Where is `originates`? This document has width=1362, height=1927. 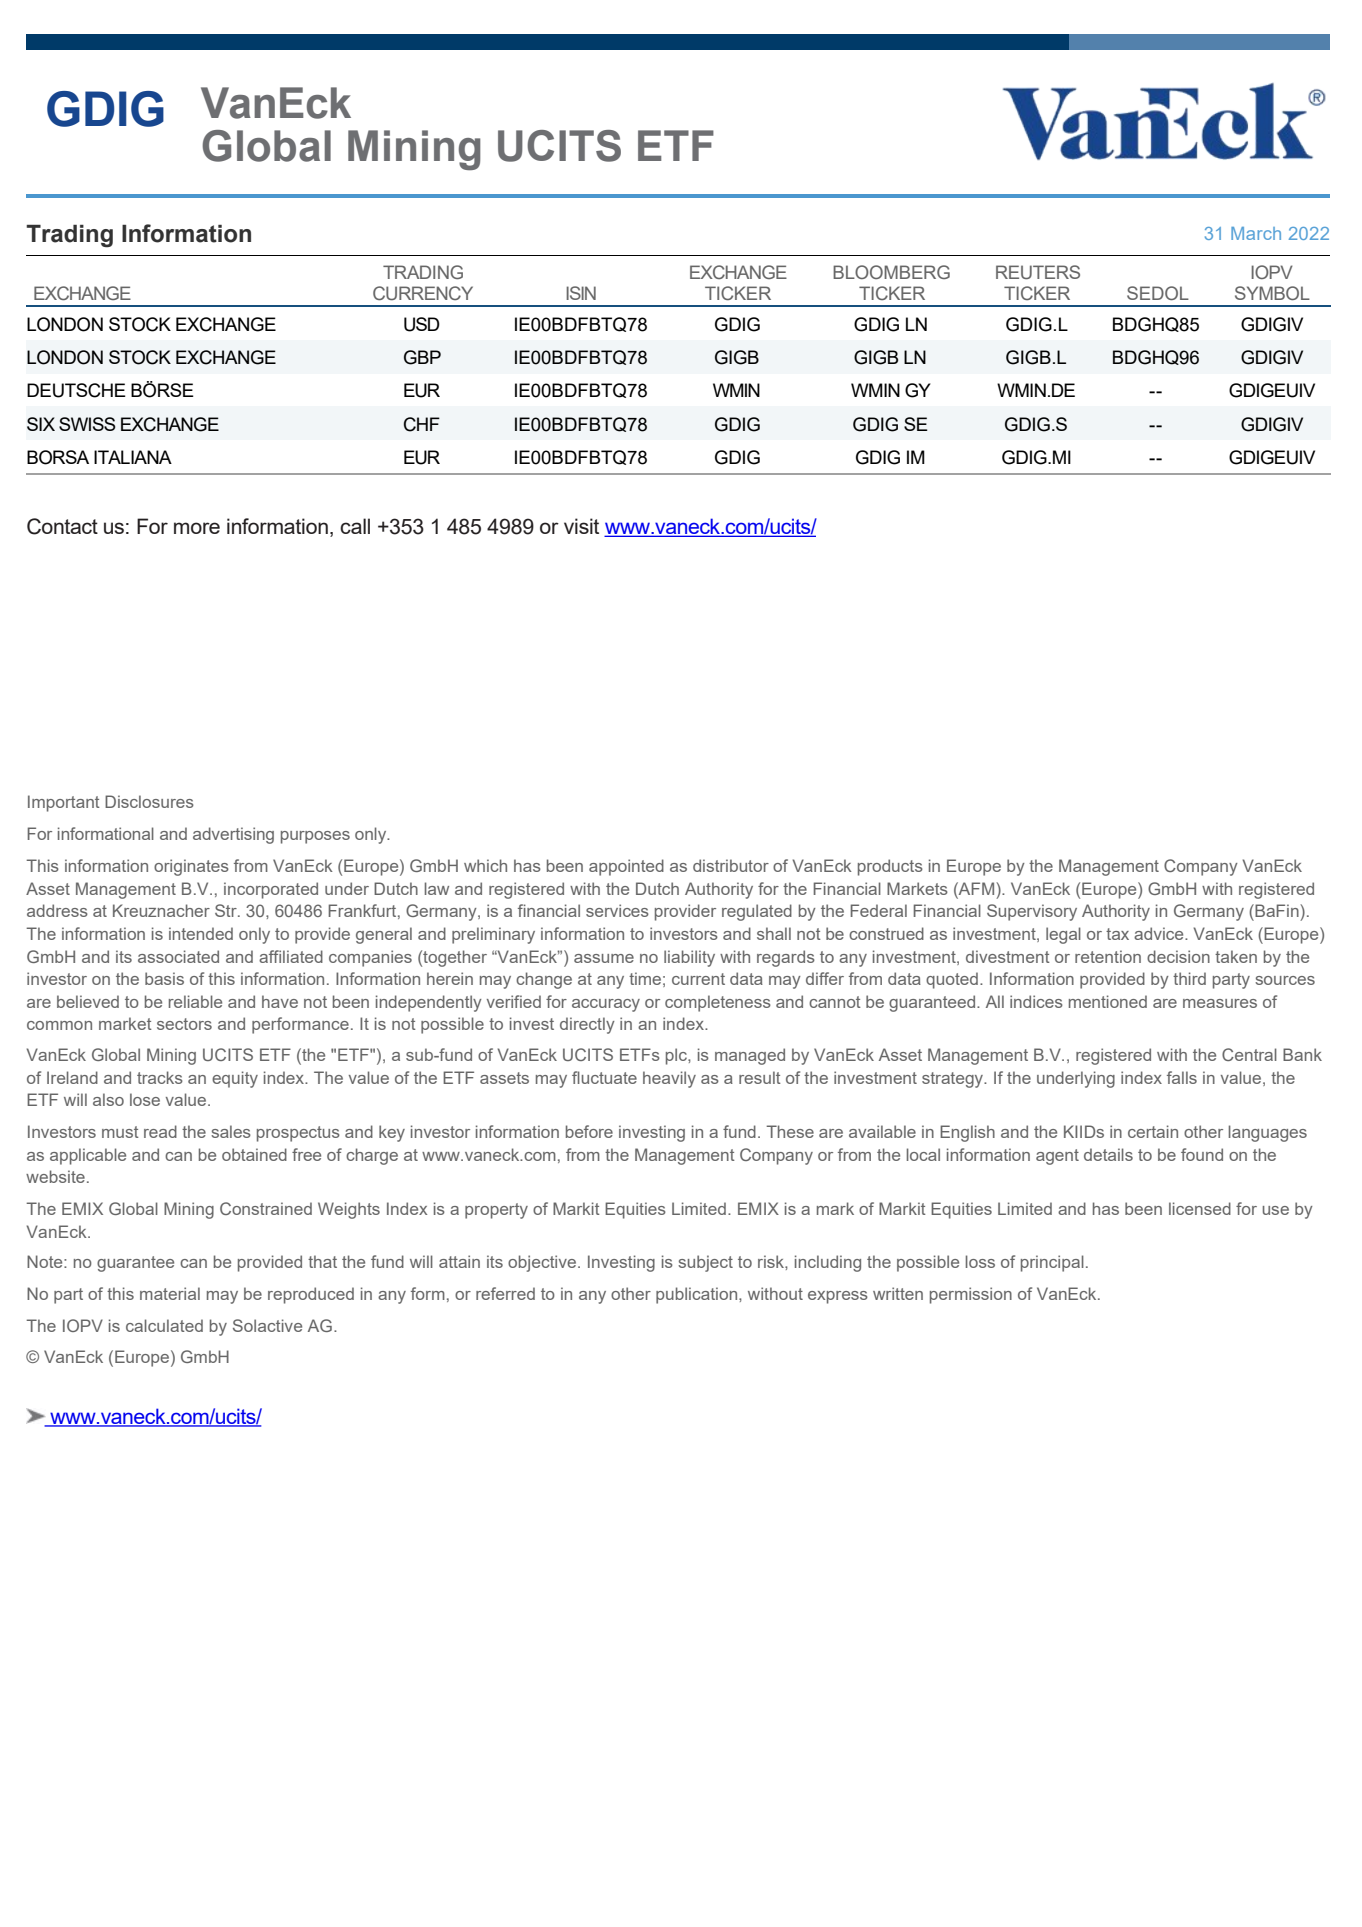 originates is located at coordinates (191, 867).
